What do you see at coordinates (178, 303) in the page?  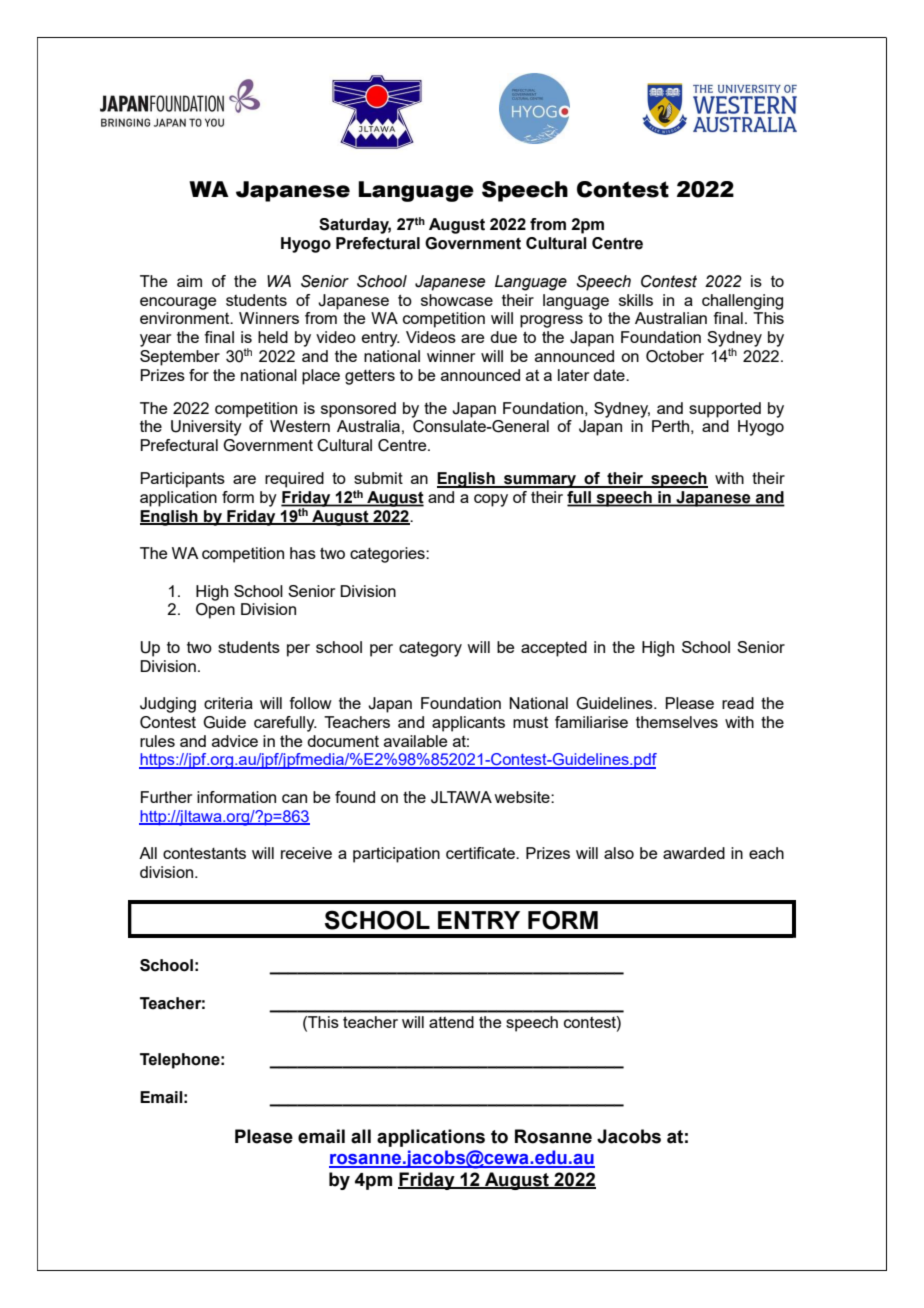 I see `encourage` at bounding box center [178, 303].
